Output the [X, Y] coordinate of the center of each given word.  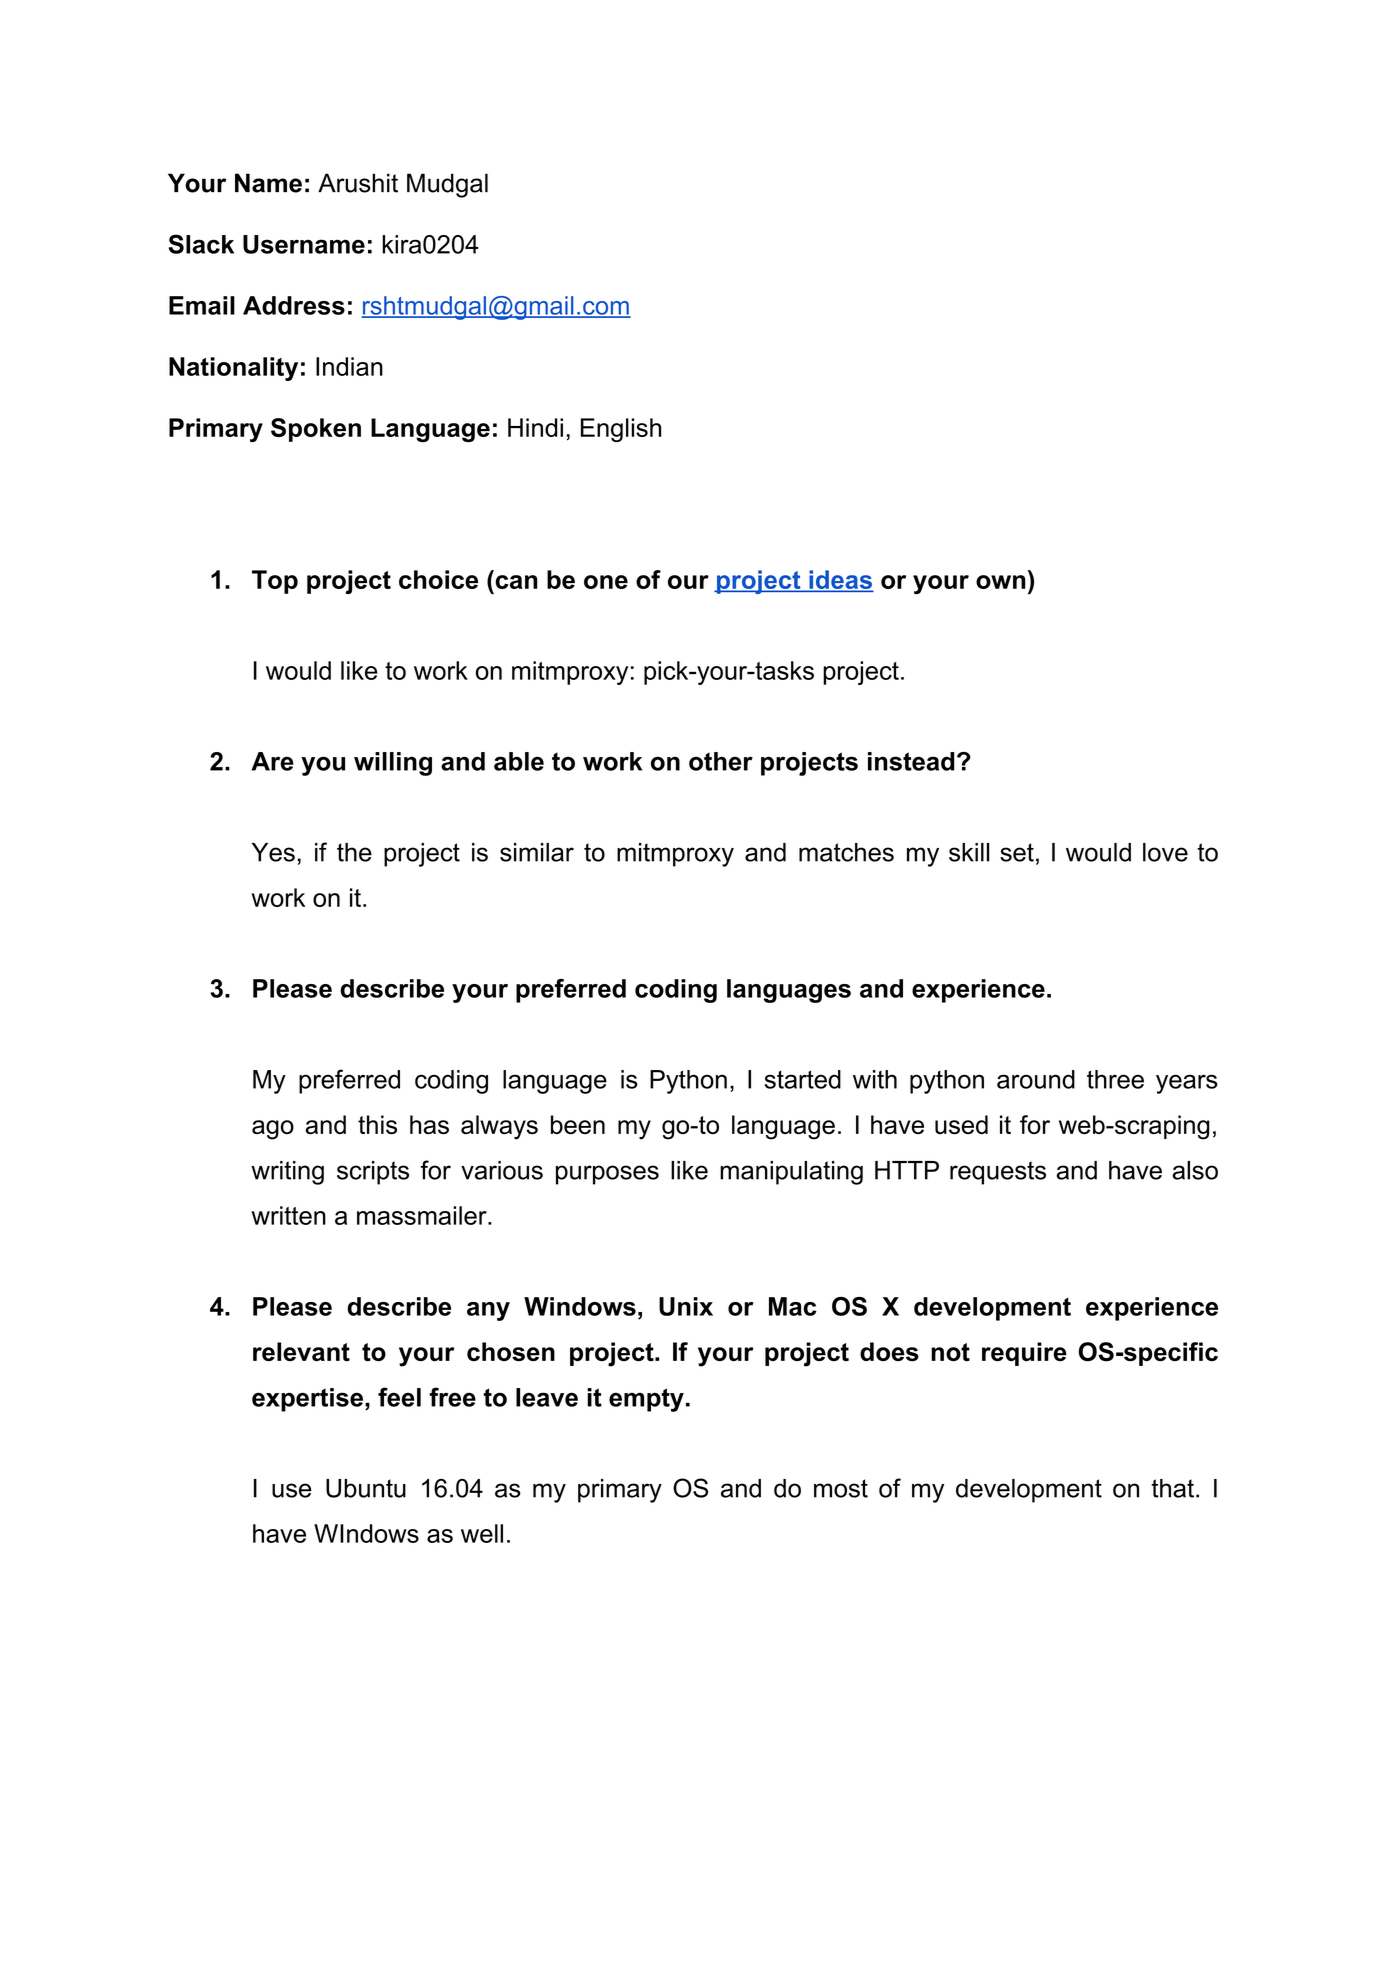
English [621, 430]
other [721, 761]
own [1001, 582]
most [841, 1488]
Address [294, 305]
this [377, 1124]
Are [272, 761]
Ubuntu [366, 1488]
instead [911, 761]
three [1115, 1079]
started [803, 1079]
